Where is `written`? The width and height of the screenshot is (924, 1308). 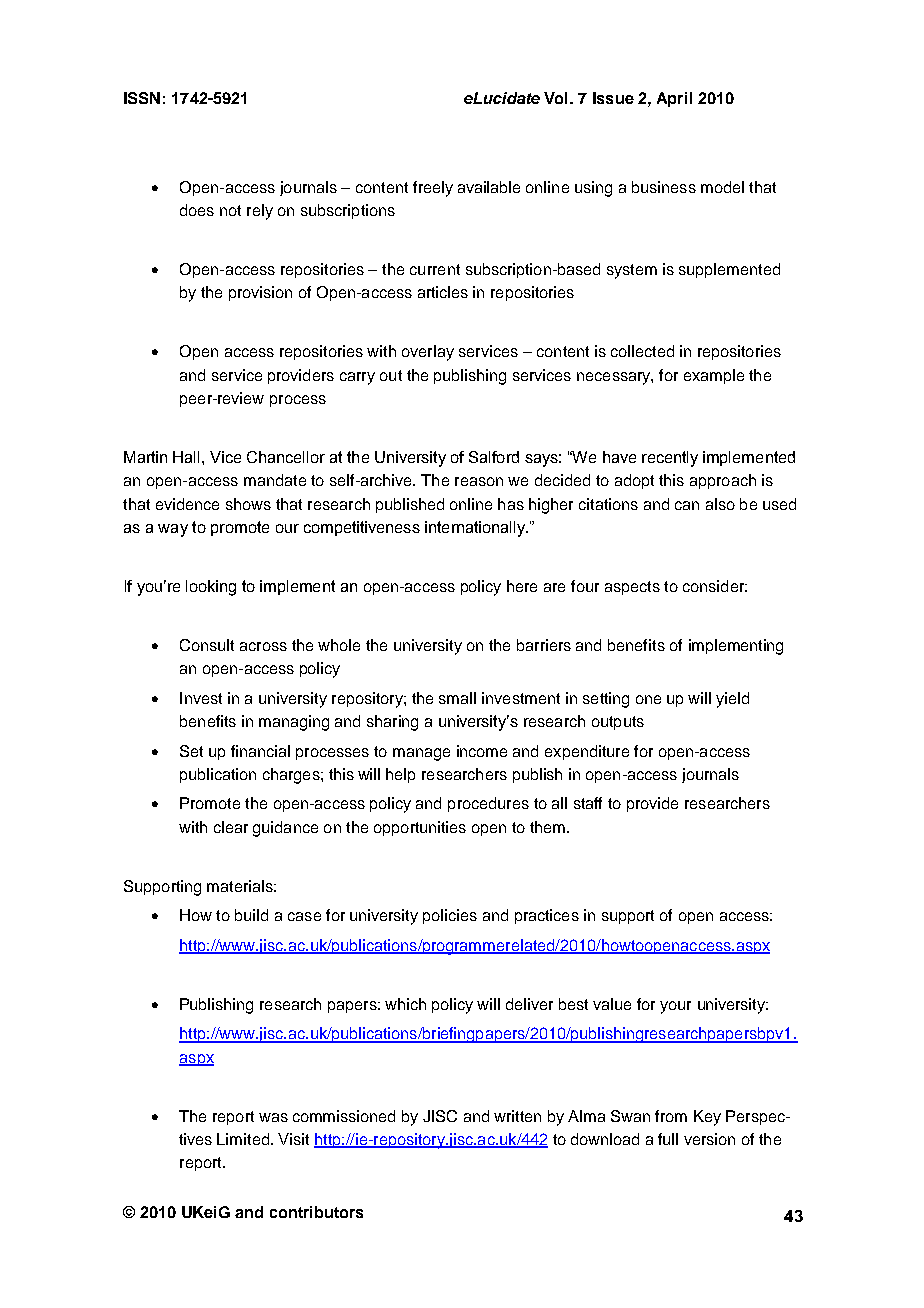
written is located at coordinates (517, 1116).
